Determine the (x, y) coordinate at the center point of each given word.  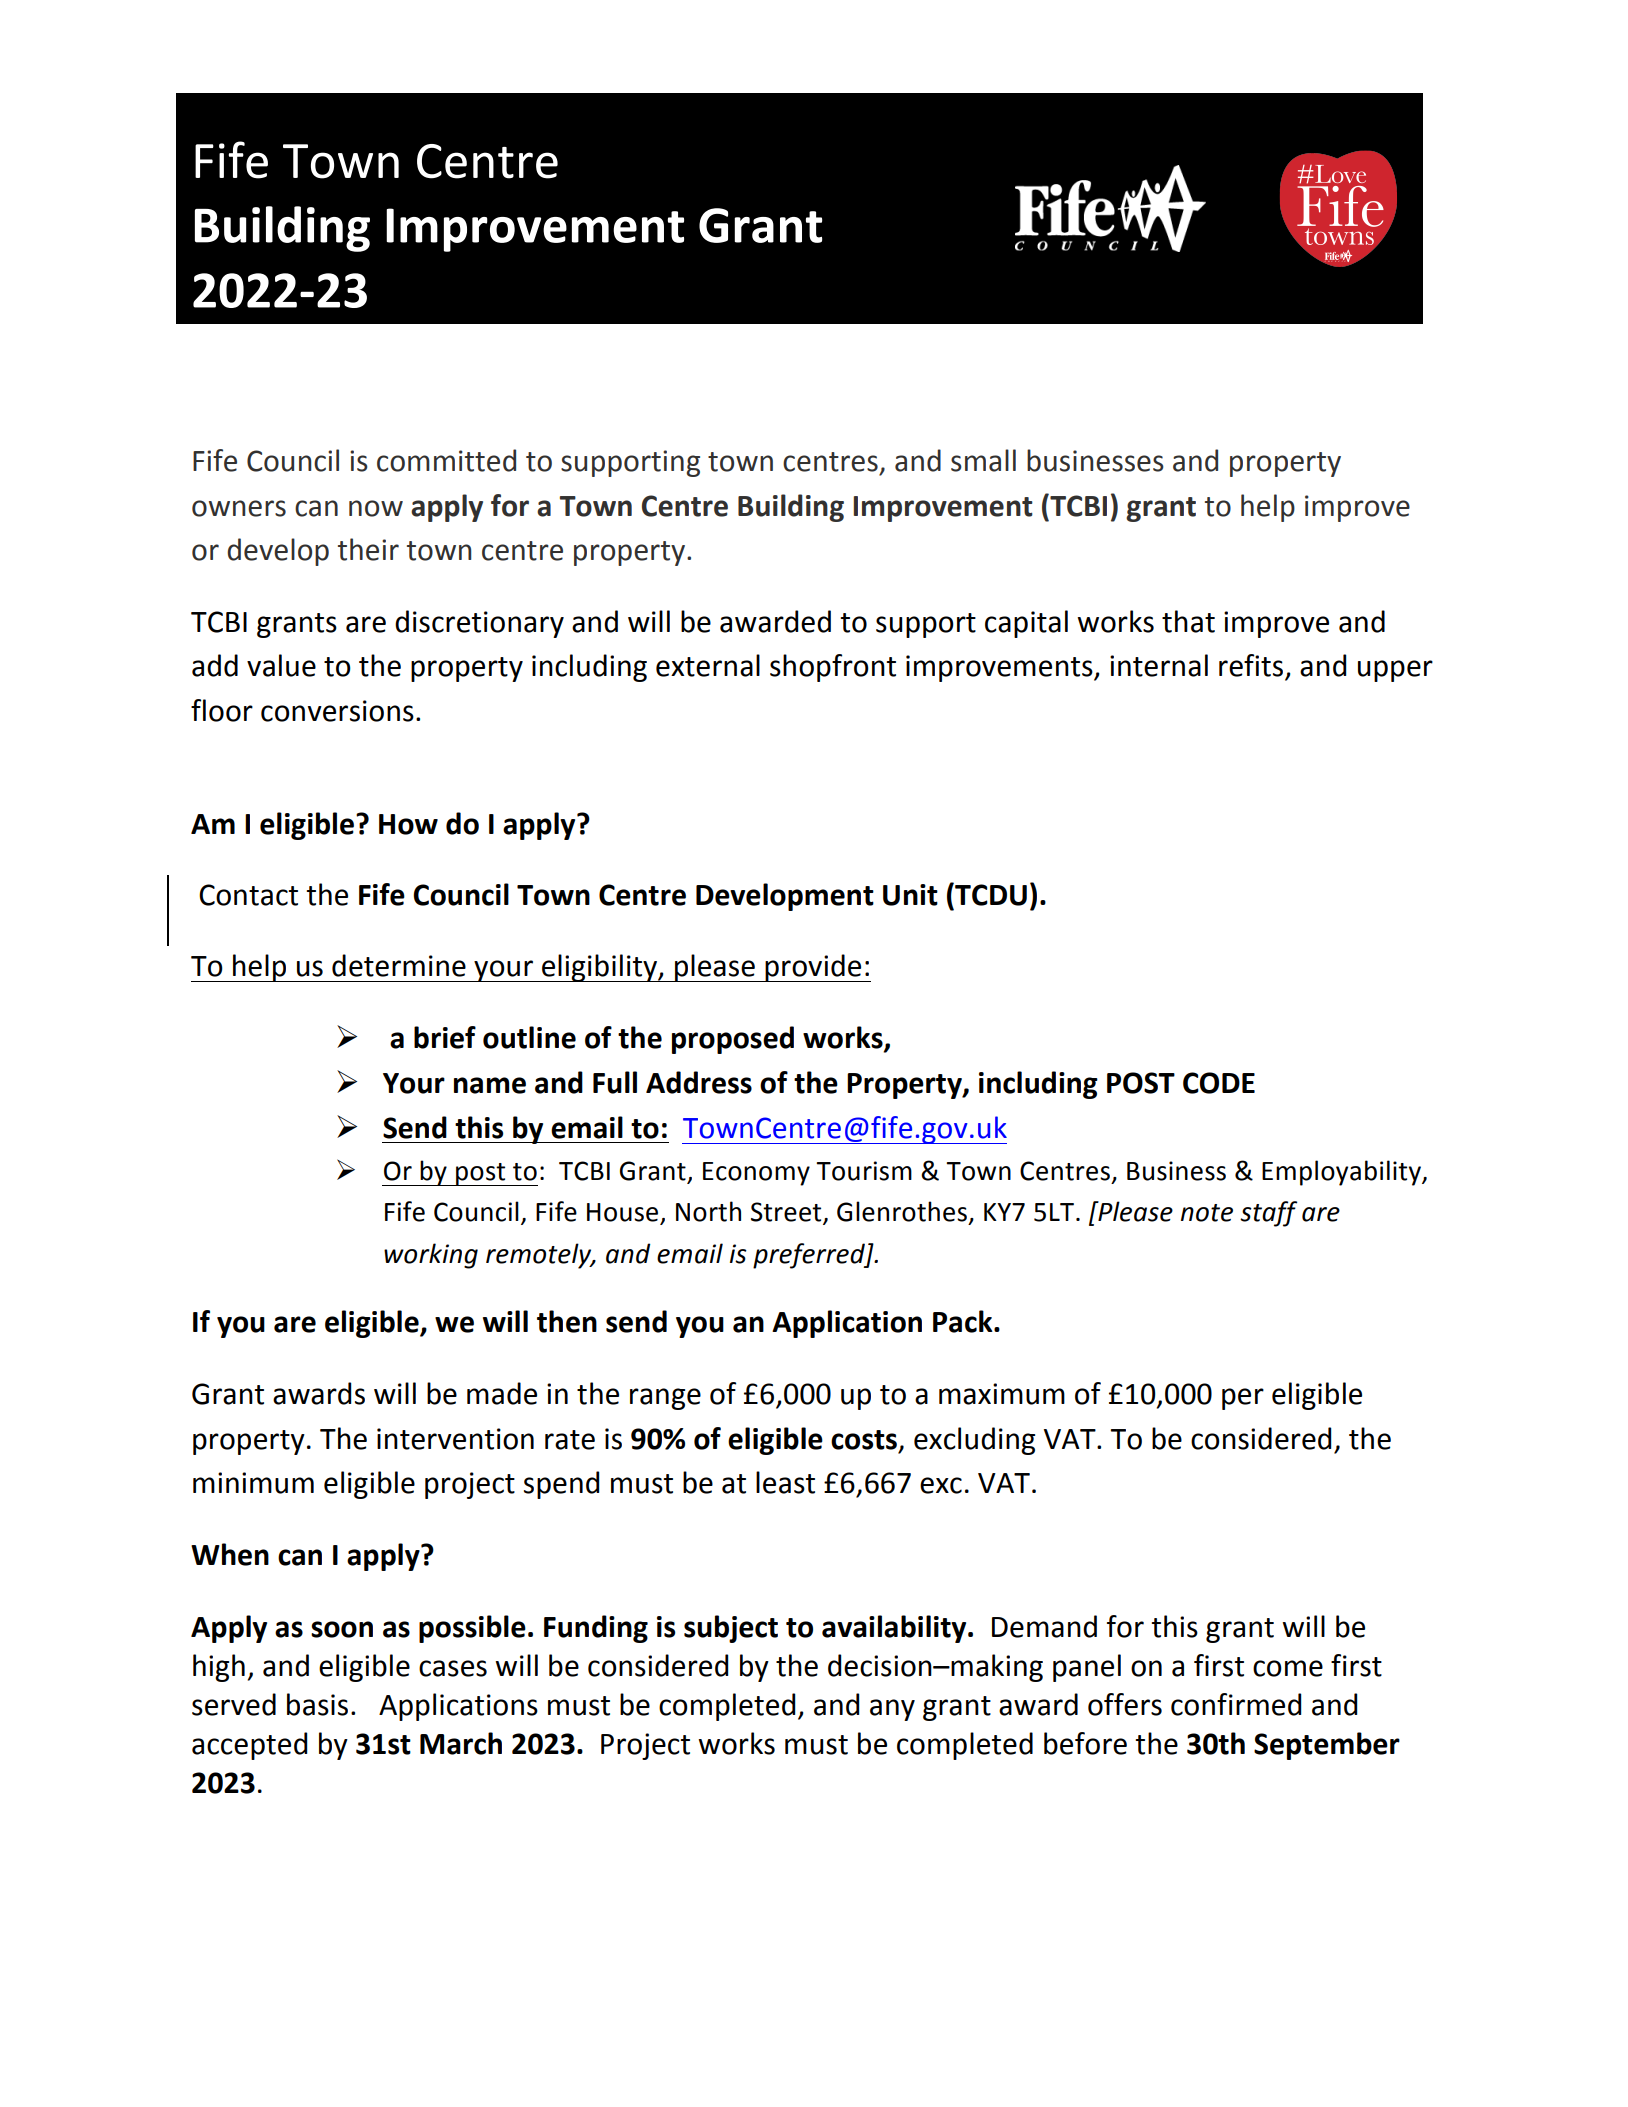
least (785, 1482)
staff (1268, 1214)
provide (813, 968)
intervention (455, 1439)
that (1188, 621)
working (431, 1256)
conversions (337, 711)
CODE (1219, 1083)
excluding (974, 1441)
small (983, 460)
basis (317, 1704)
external (708, 665)
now (376, 508)
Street (787, 1213)
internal (1159, 665)
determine (399, 965)
